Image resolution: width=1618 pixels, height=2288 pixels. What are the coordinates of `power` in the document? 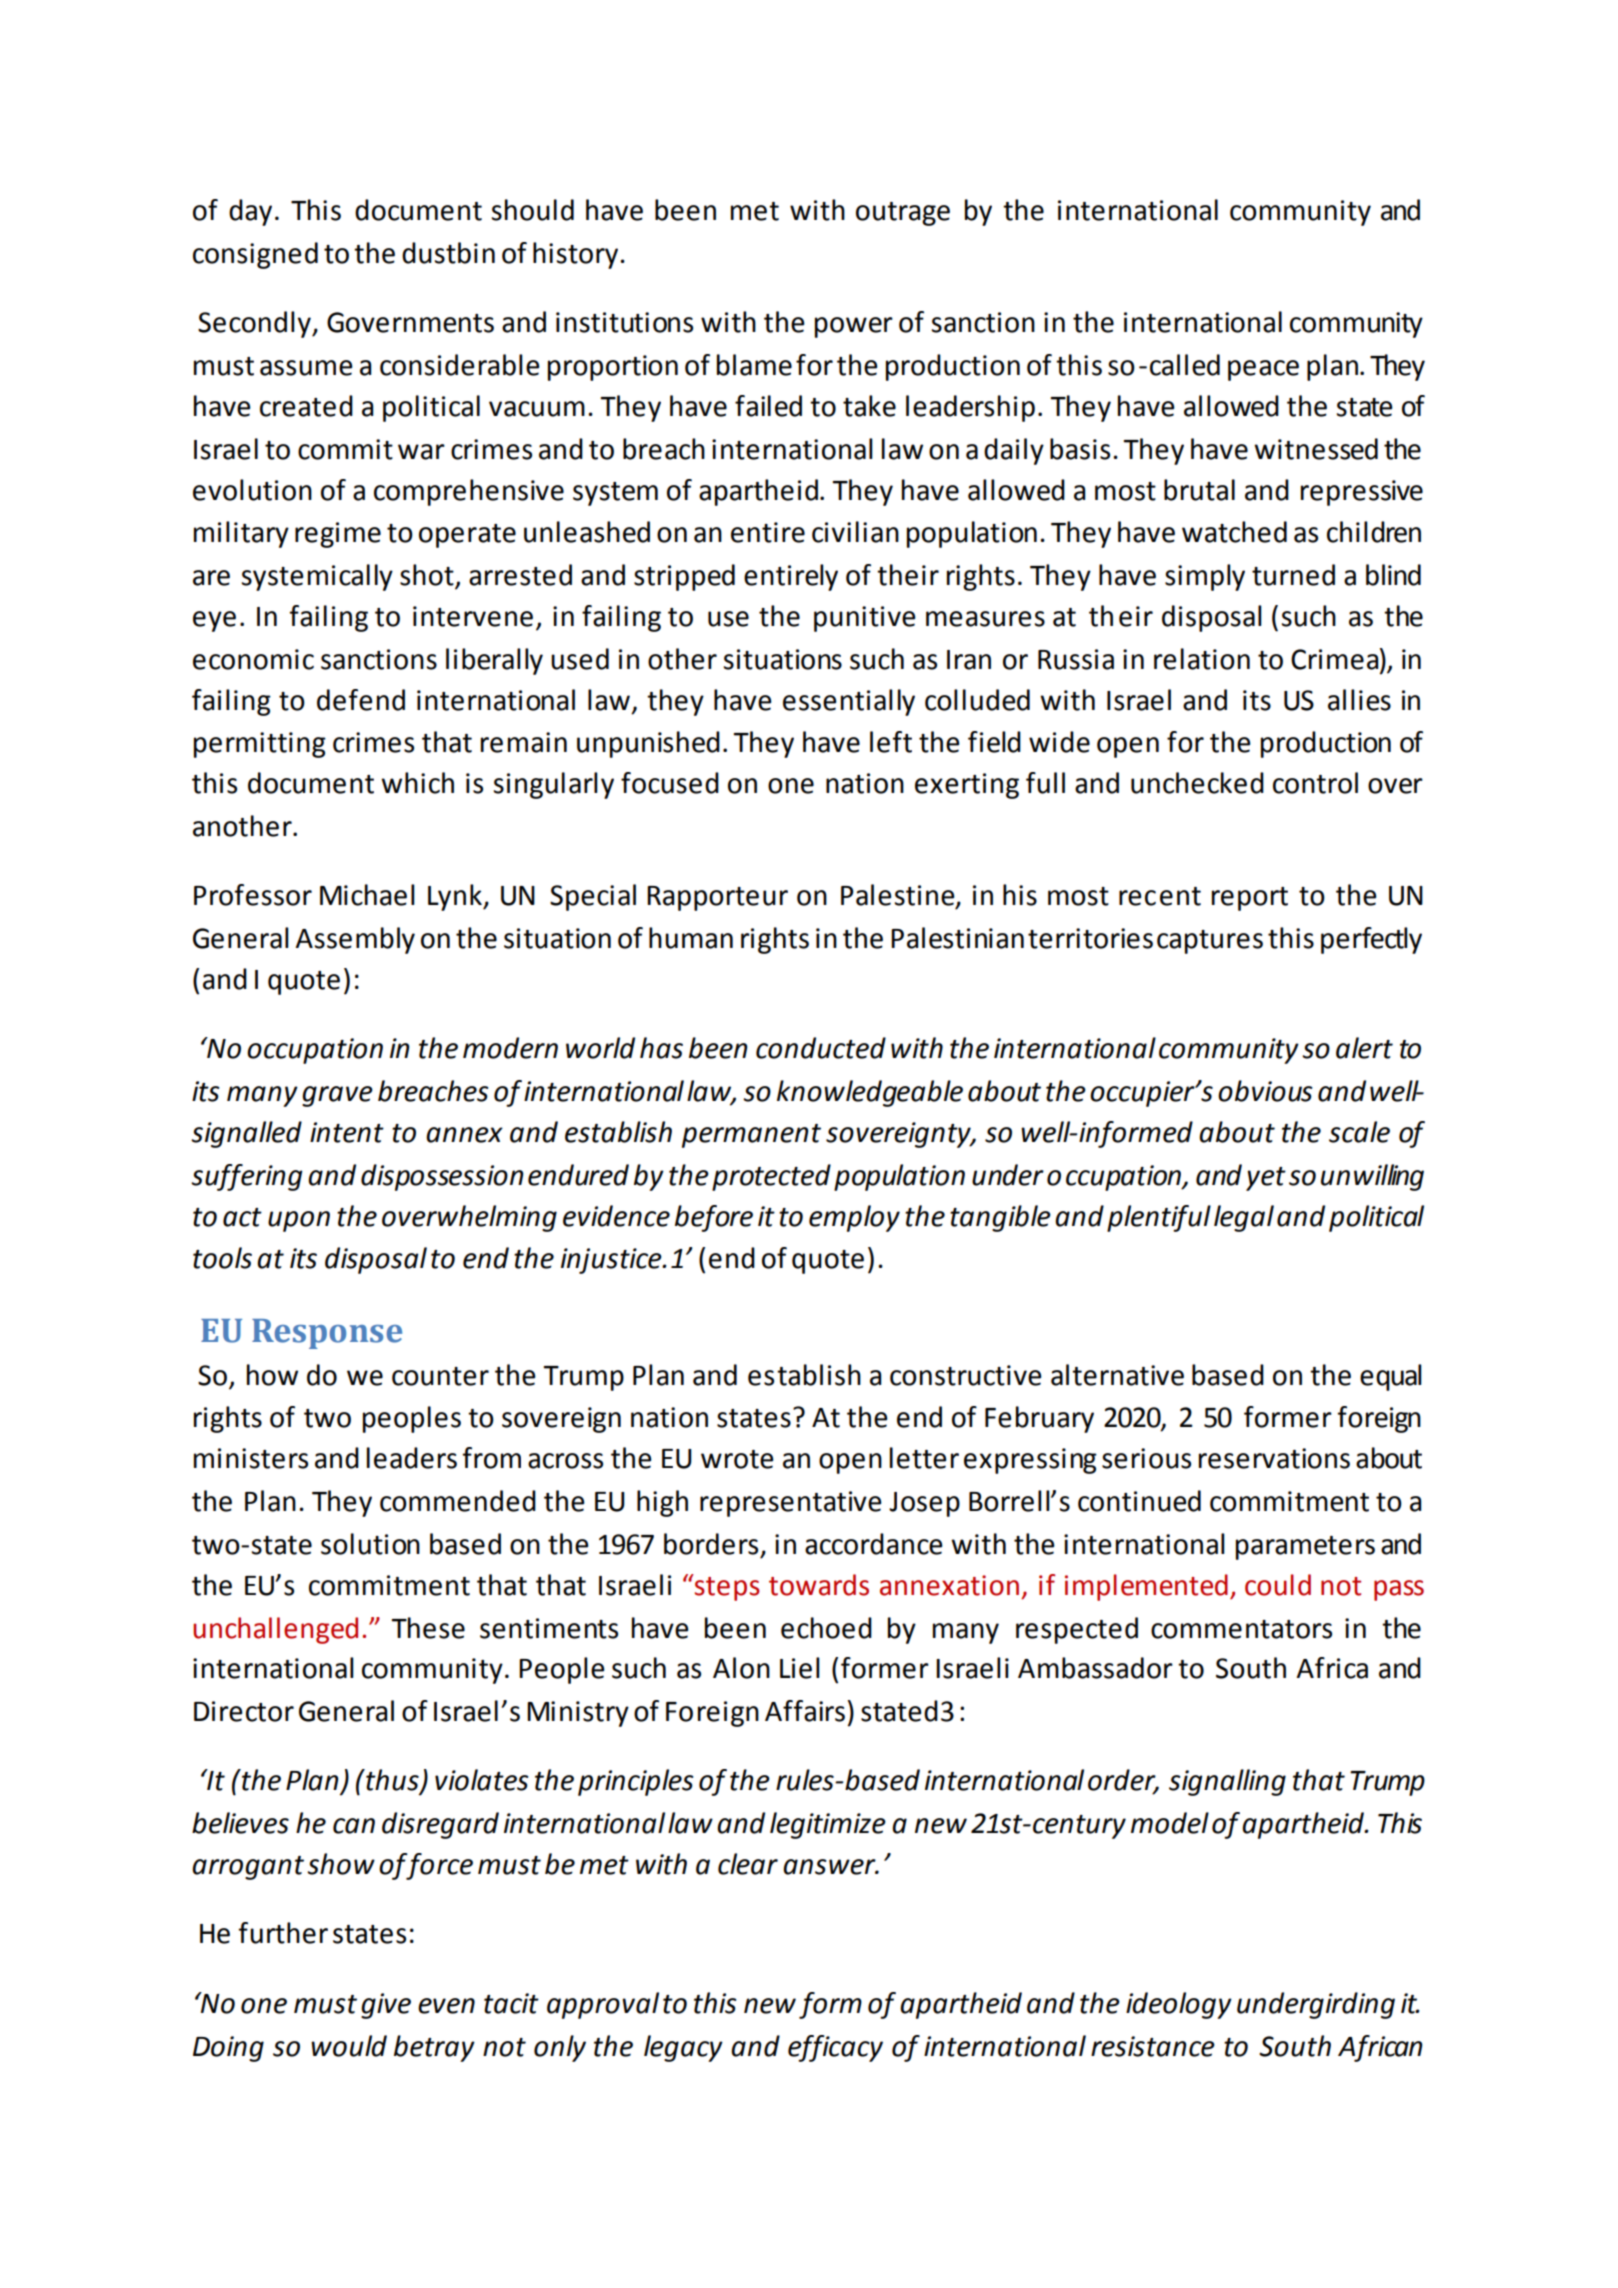 It's located at (854, 327).
